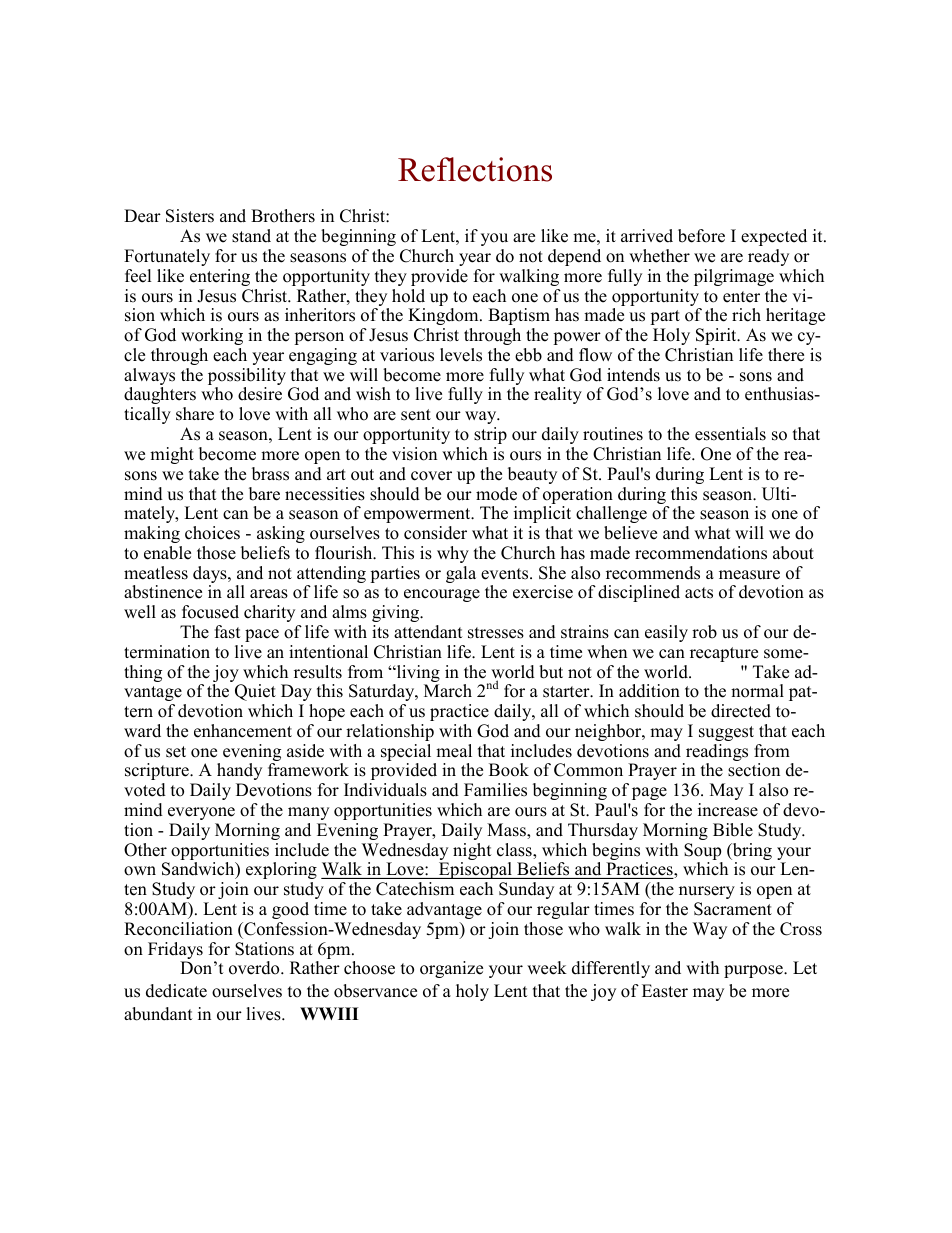  I want to click on enhancement, so click(243, 731).
